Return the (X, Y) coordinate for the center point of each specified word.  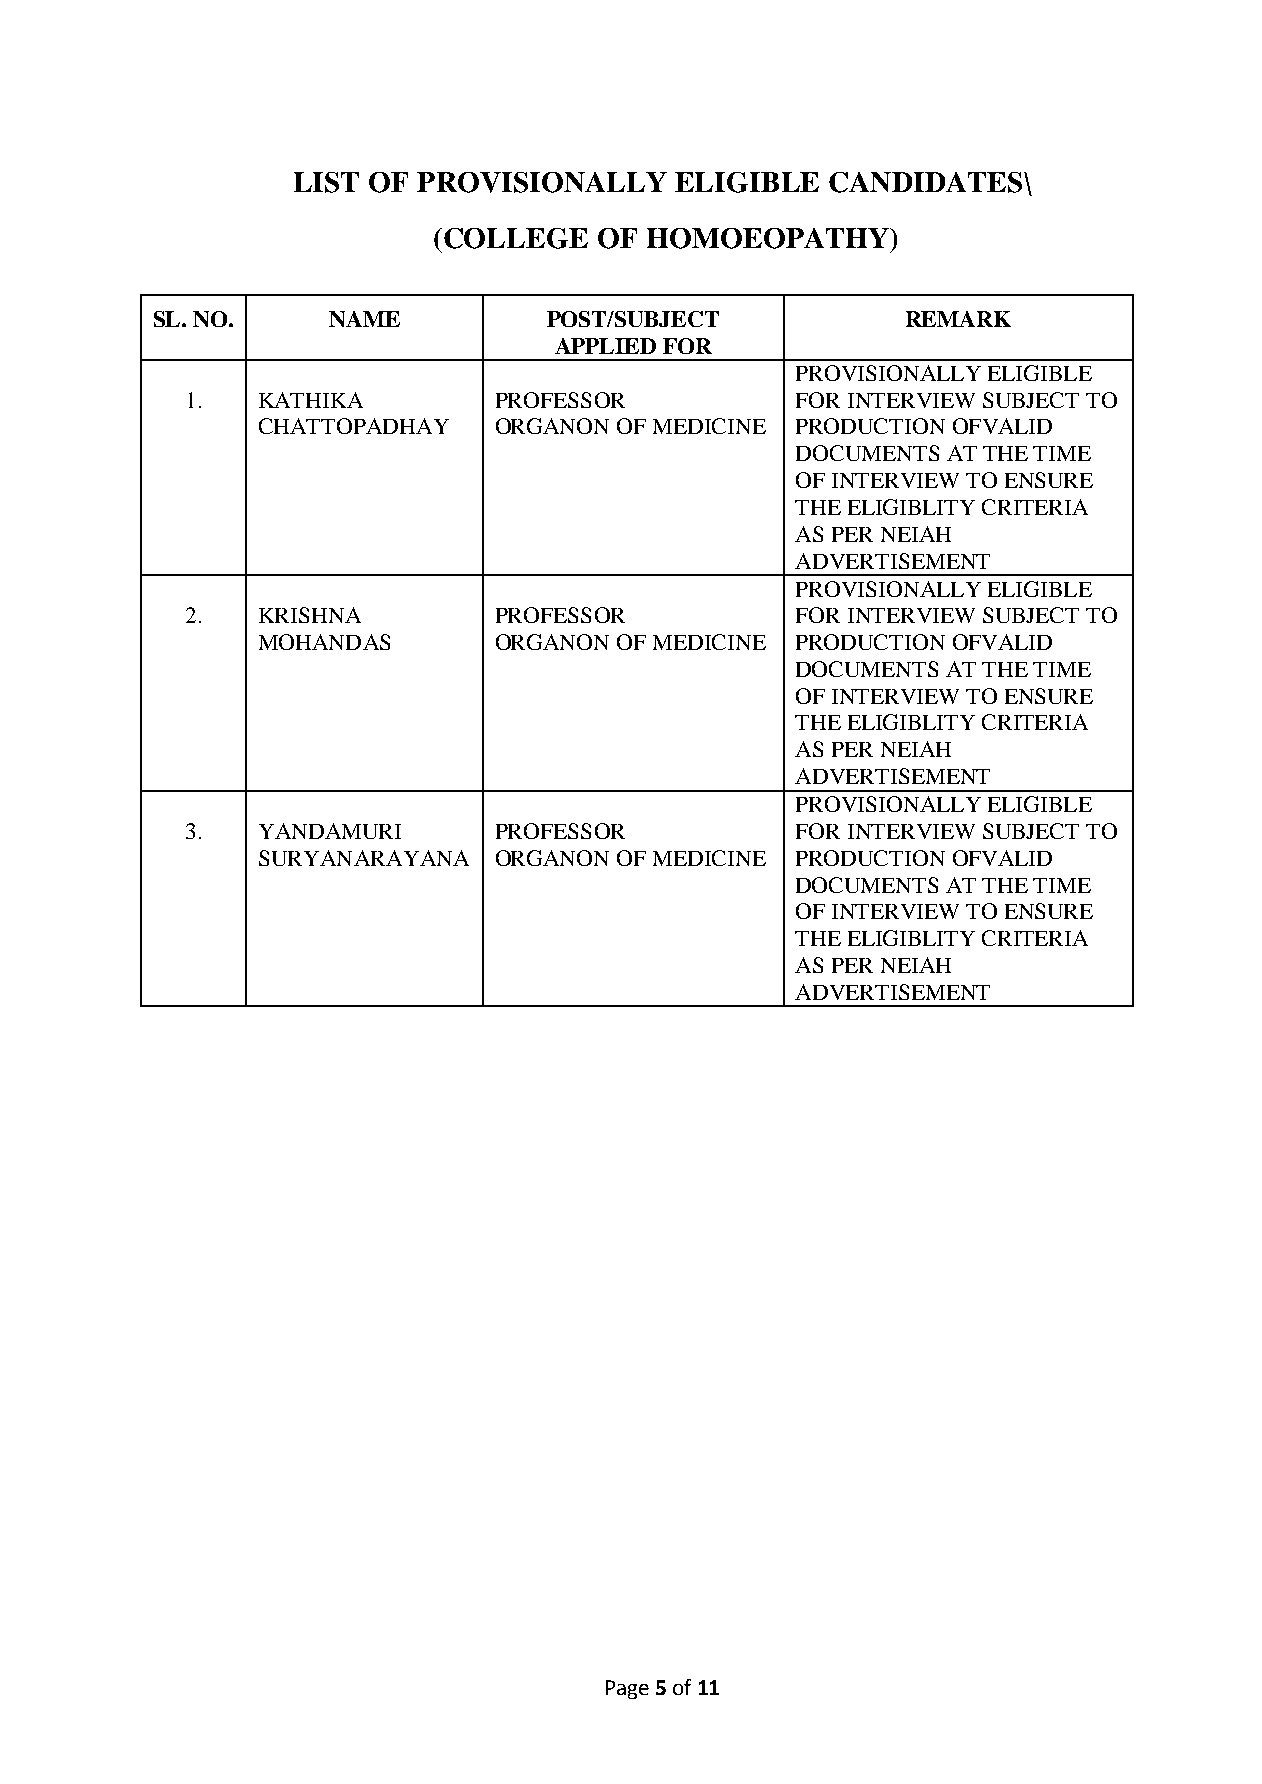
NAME (364, 319)
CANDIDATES (927, 182)
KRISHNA (310, 615)
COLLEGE (516, 238)
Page (627, 1689)
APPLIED (605, 346)
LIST (326, 182)
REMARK (958, 319)
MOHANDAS (324, 642)
